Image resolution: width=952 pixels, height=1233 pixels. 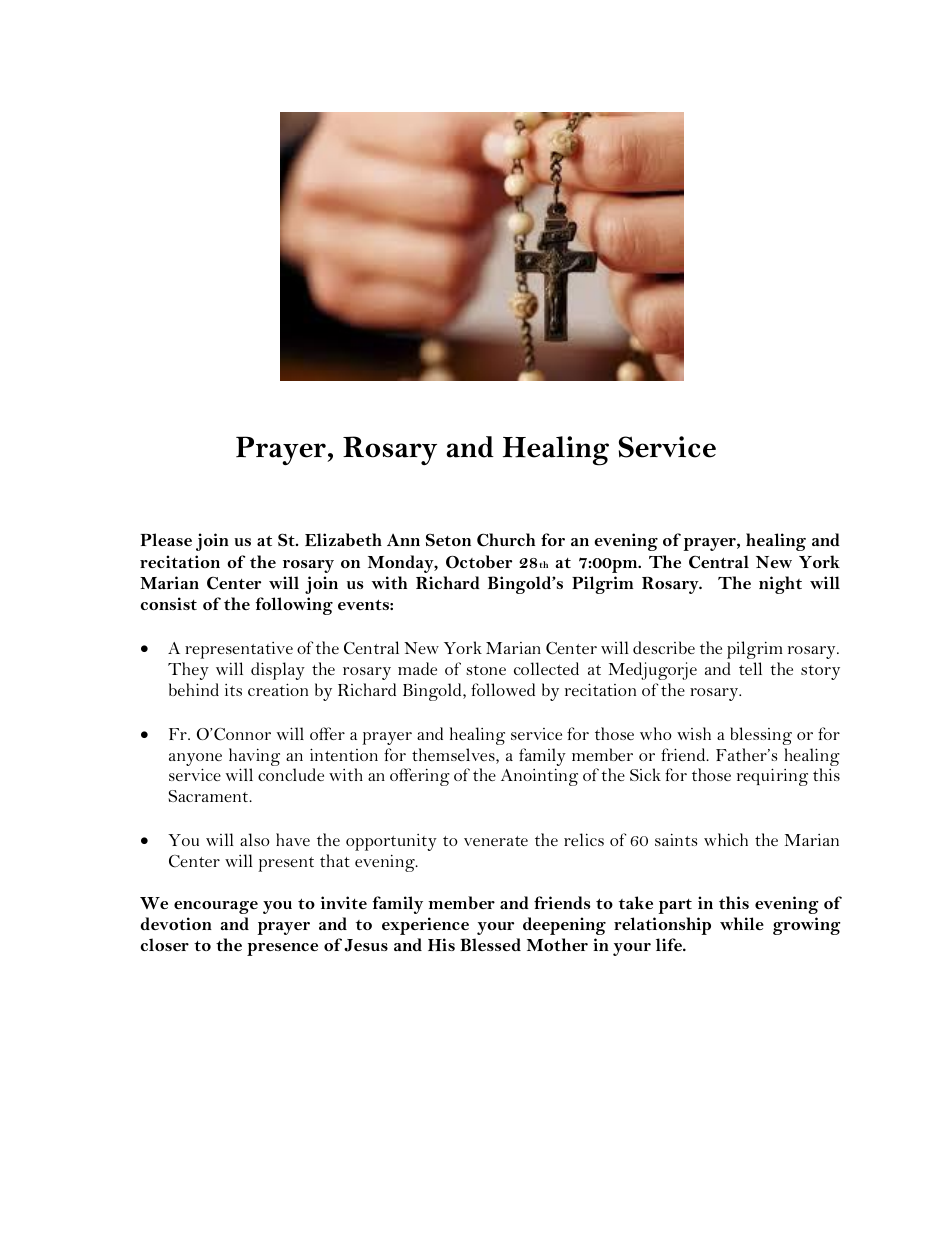 What do you see at coordinates (209, 796) in the document?
I see `Sacrament` at bounding box center [209, 796].
